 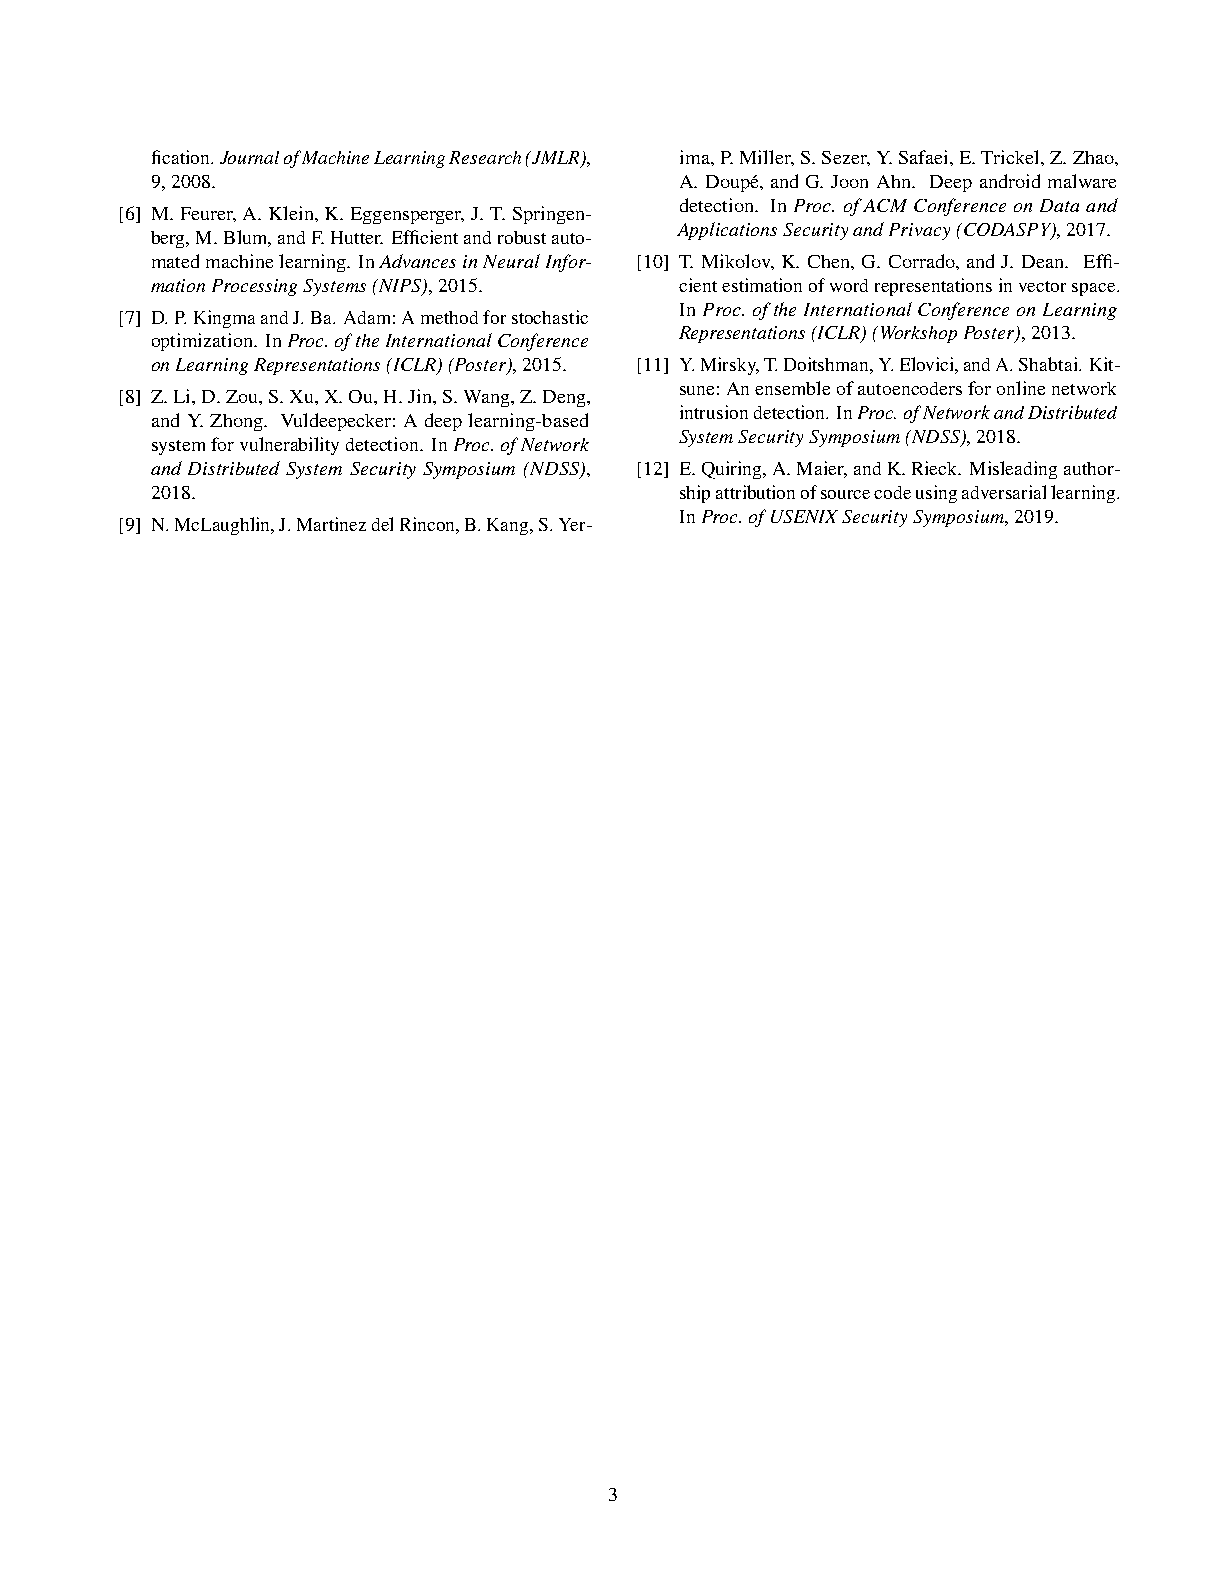 I want to click on Martinez, so click(x=331, y=524).
